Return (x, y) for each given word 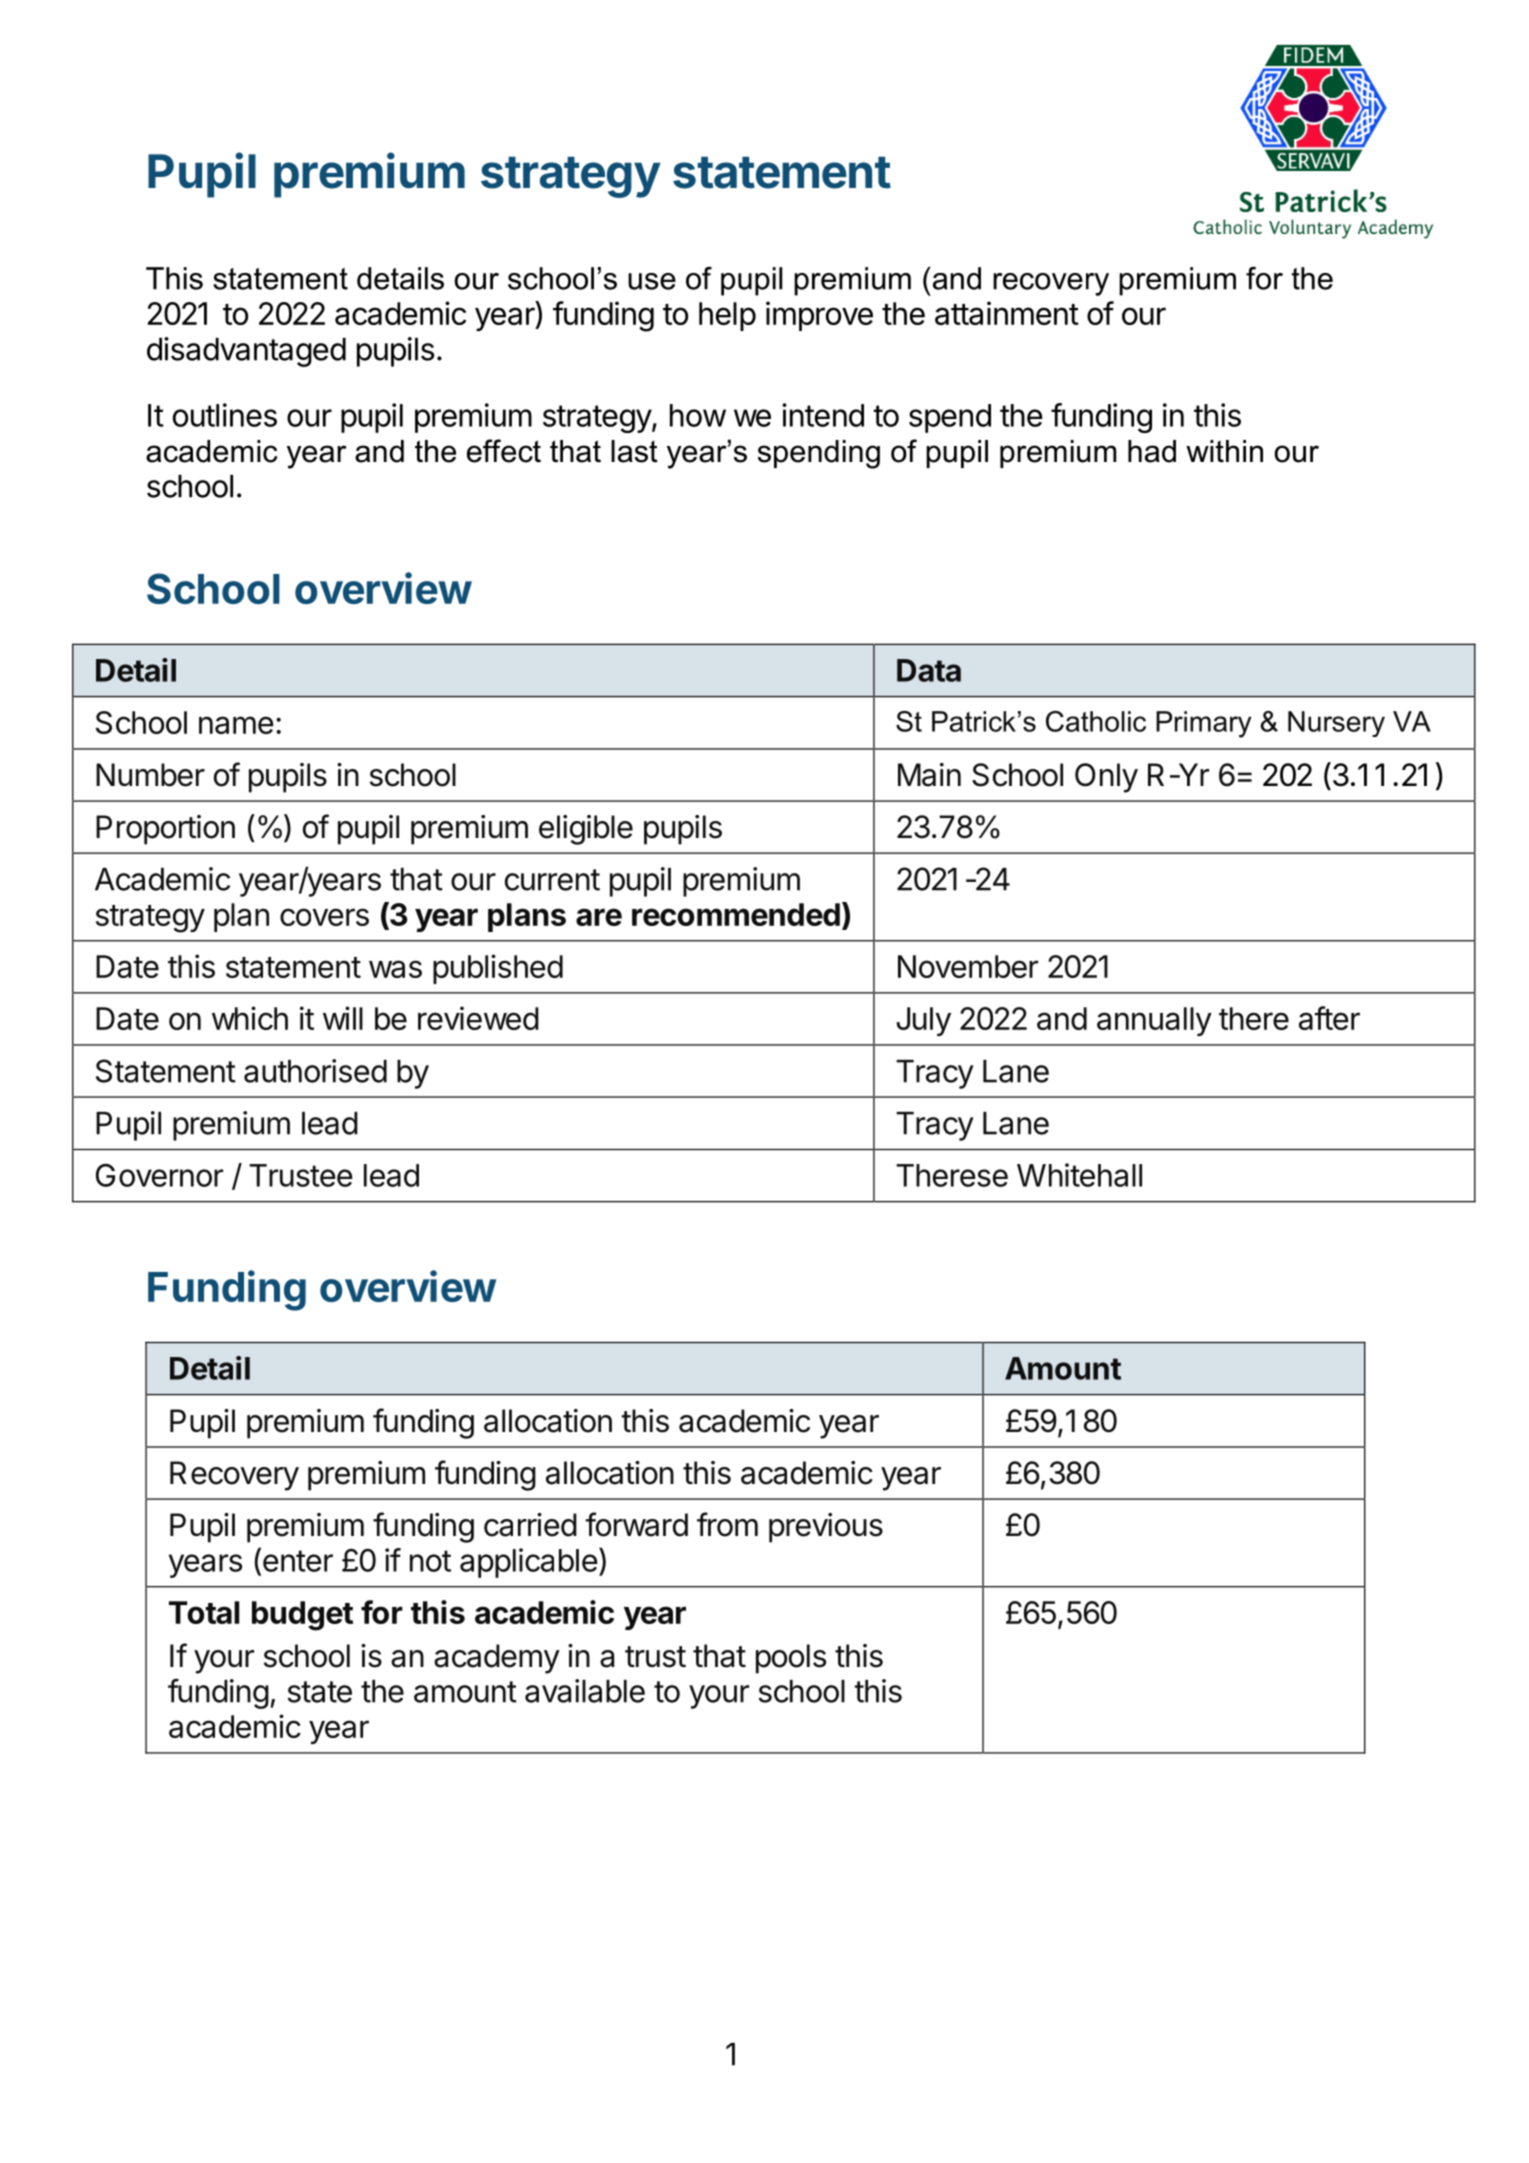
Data (929, 670)
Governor (159, 1175)
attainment (1007, 313)
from (727, 1524)
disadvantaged (246, 352)
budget (302, 1616)
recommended (736, 914)
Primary (1203, 724)
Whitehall (1079, 1175)
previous (826, 1528)
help (727, 316)
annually (1154, 1021)
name (236, 725)
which (250, 1018)
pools (791, 1659)
